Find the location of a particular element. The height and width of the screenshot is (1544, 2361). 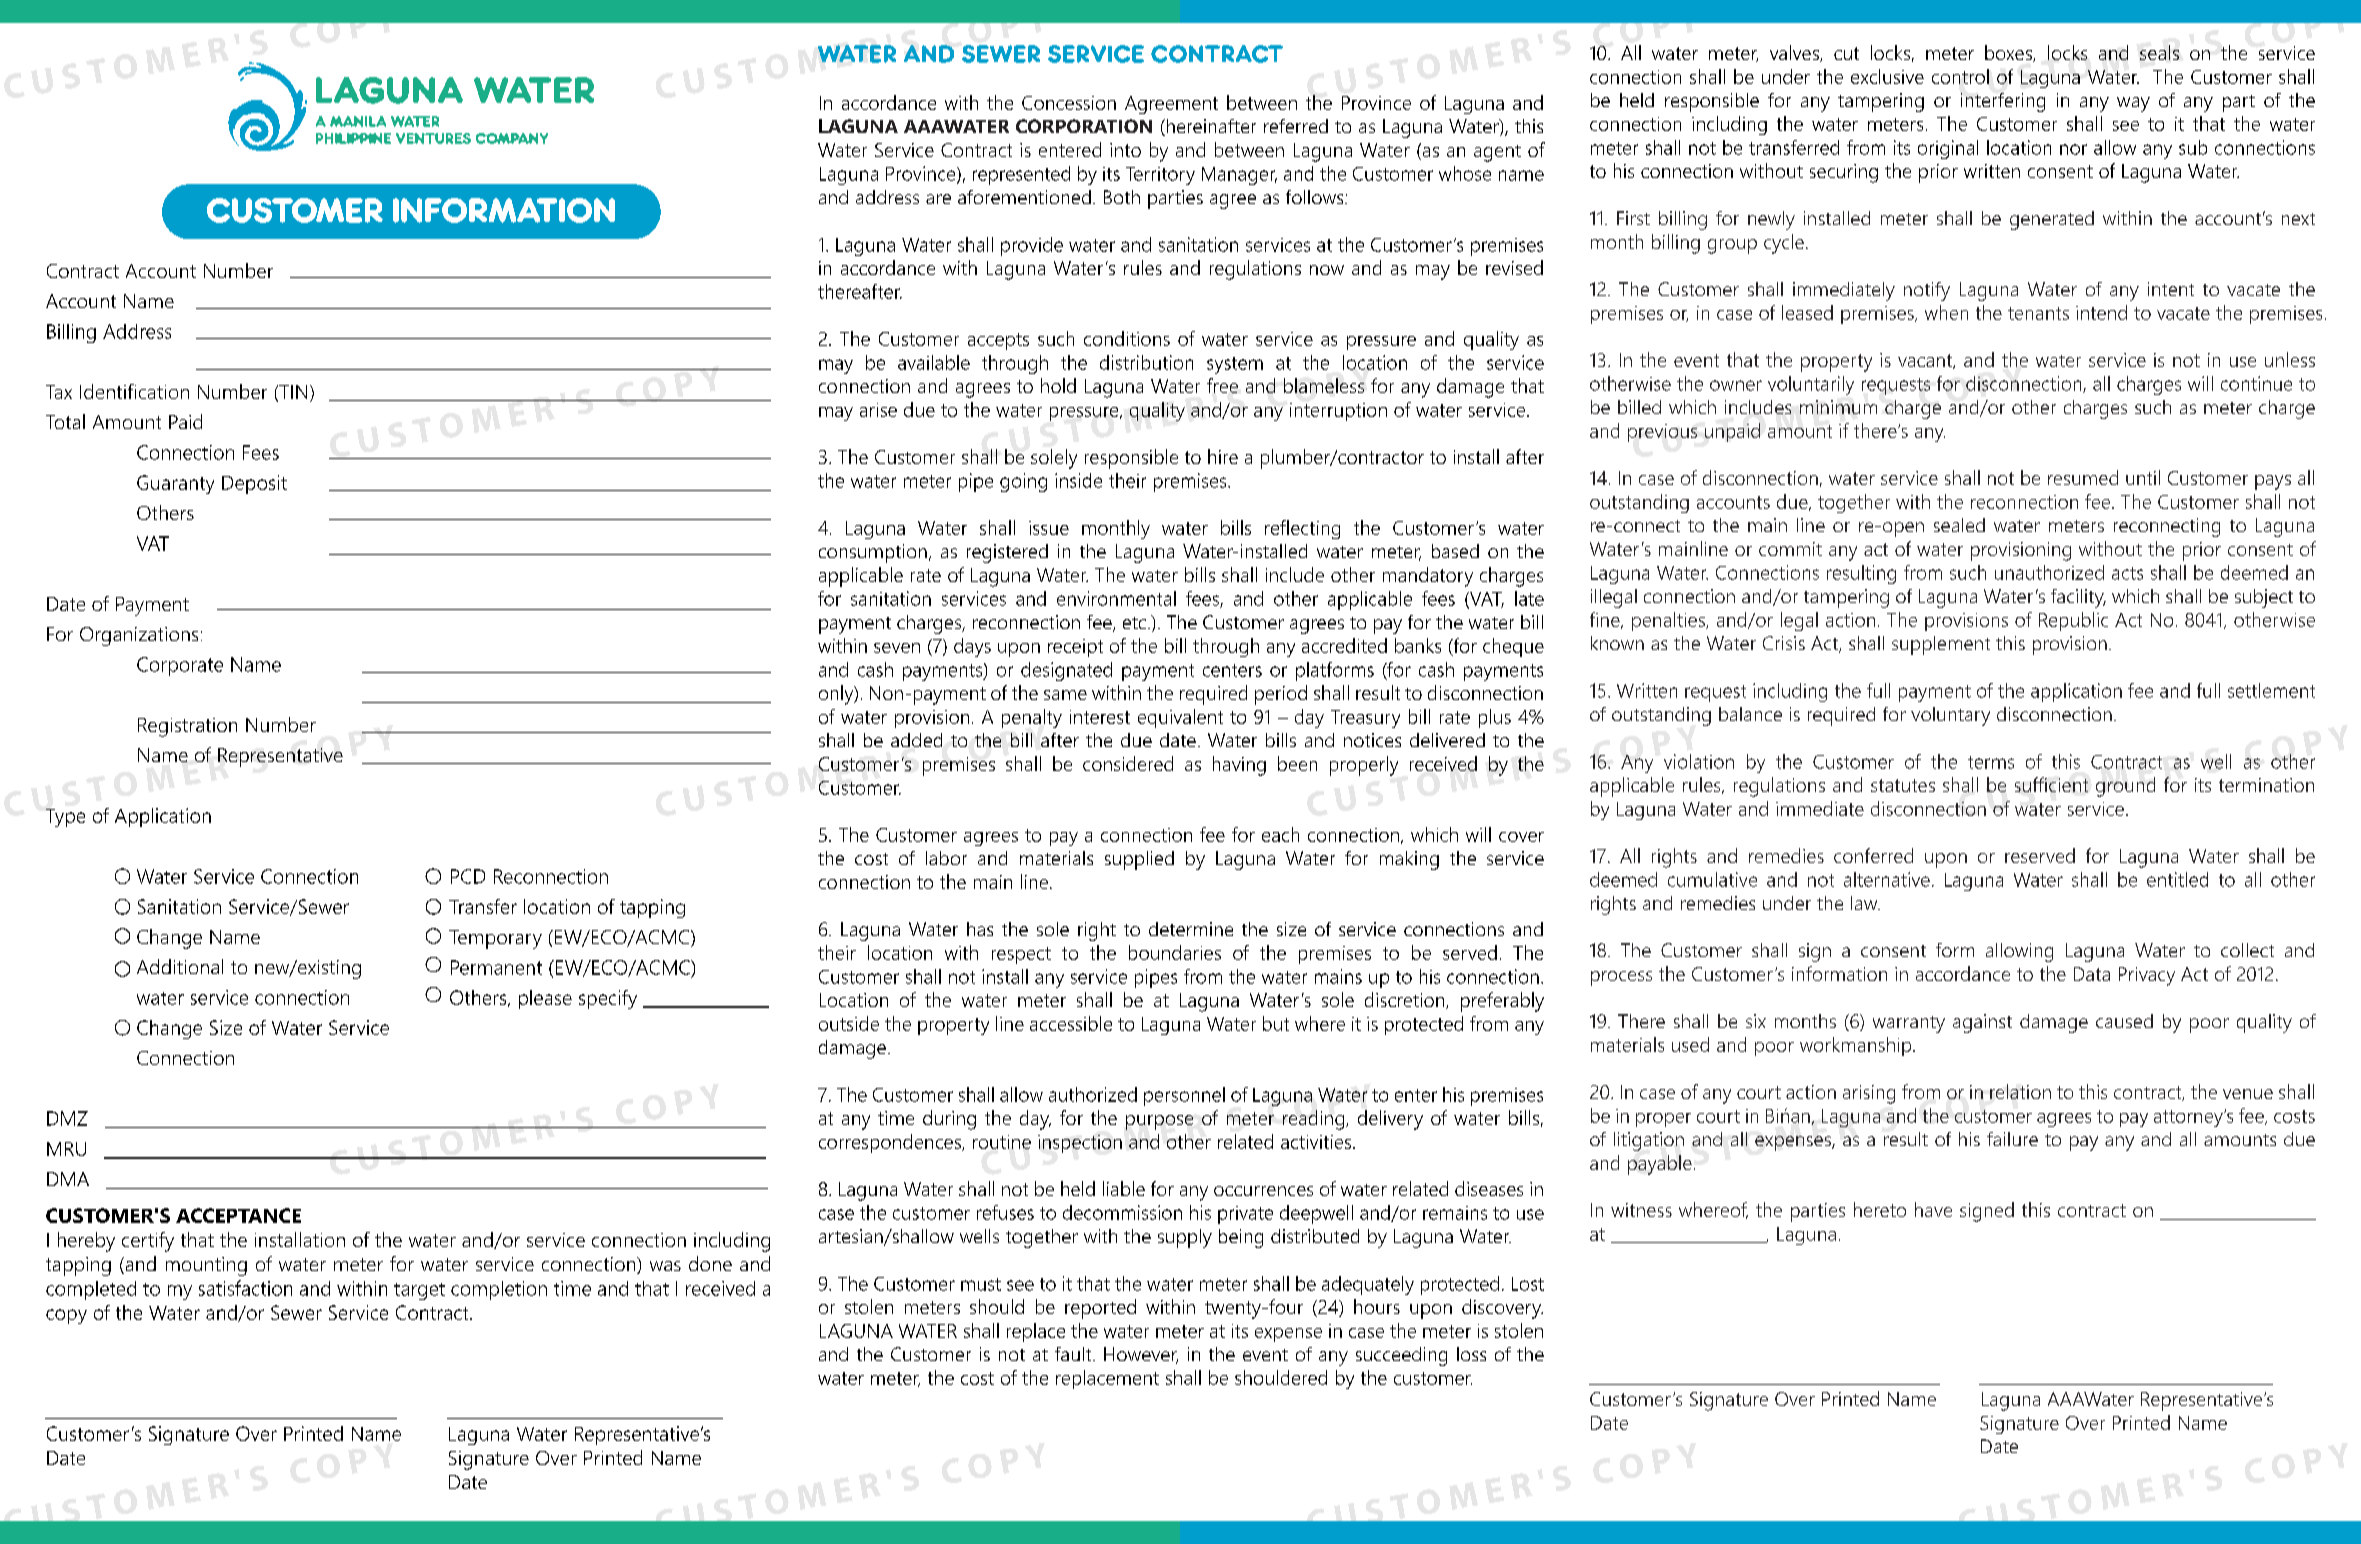

reported is located at coordinates (1100, 1309).
